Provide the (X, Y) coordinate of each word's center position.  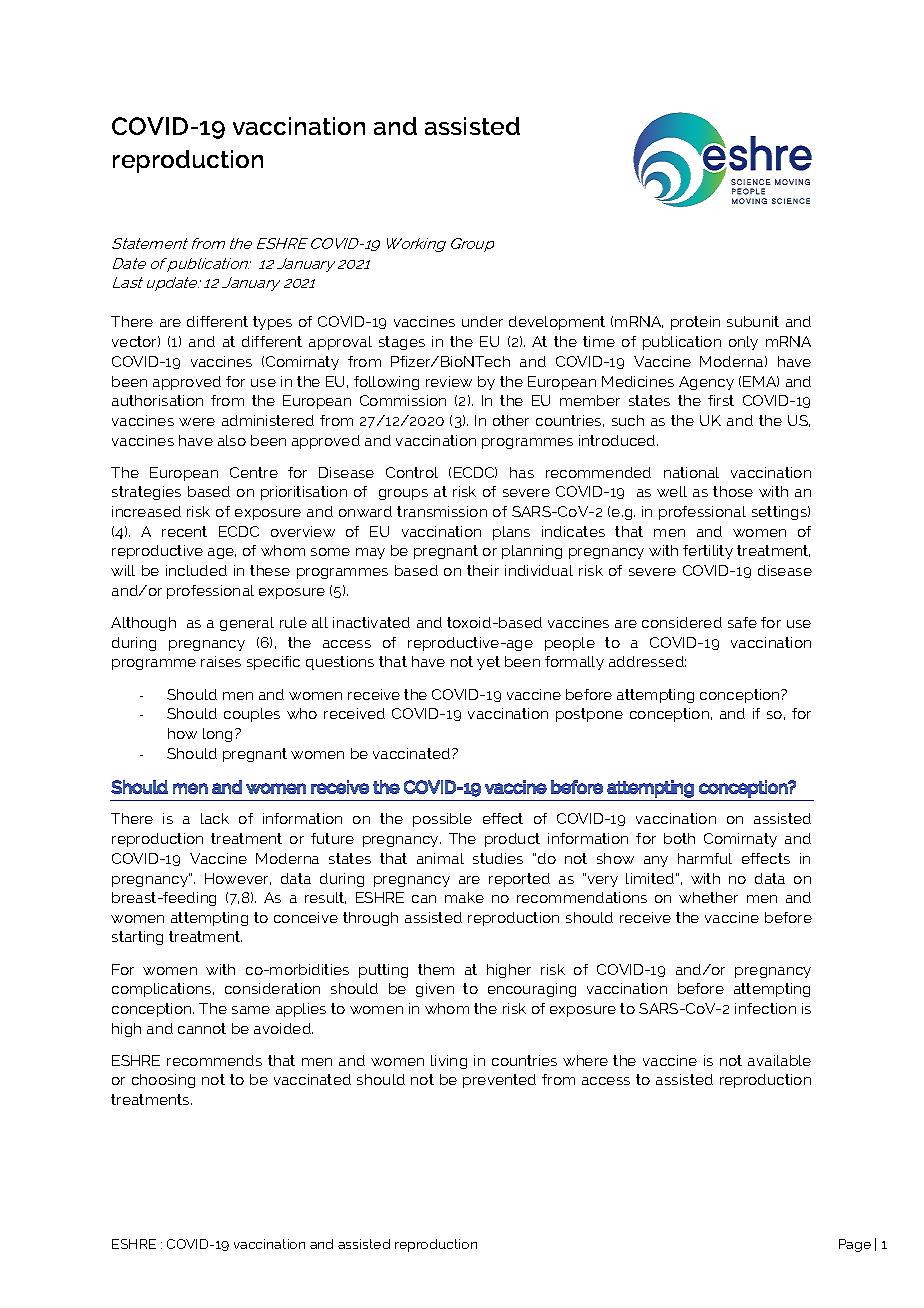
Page (855, 1245)
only (743, 343)
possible (442, 820)
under (482, 321)
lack (215, 818)
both (679, 838)
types (272, 323)
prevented (499, 1081)
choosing (163, 1081)
